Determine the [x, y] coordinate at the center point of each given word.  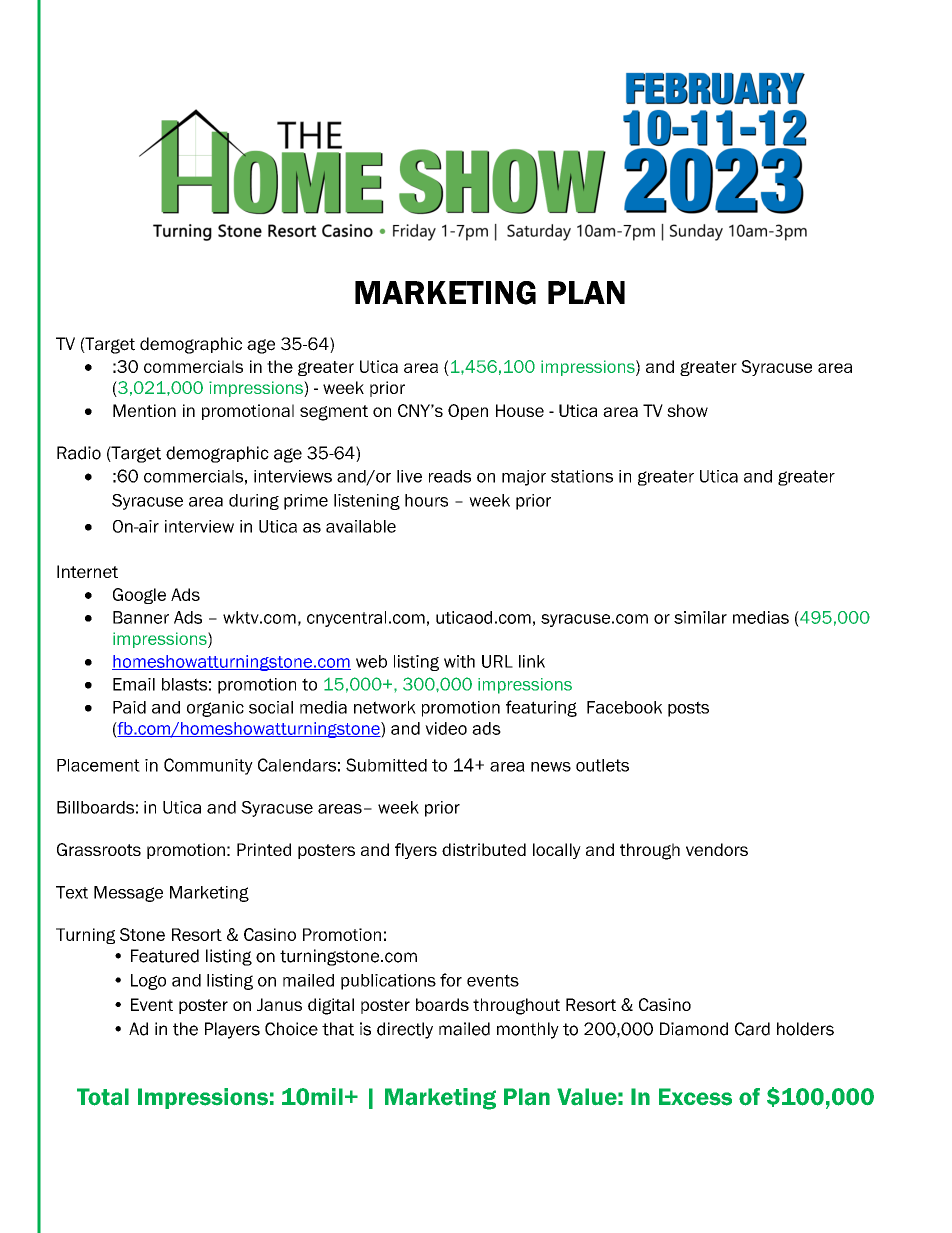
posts [688, 709]
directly [405, 1030]
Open [468, 412]
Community [208, 766]
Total [103, 1097]
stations [582, 476]
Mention [144, 410]
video [446, 728]
